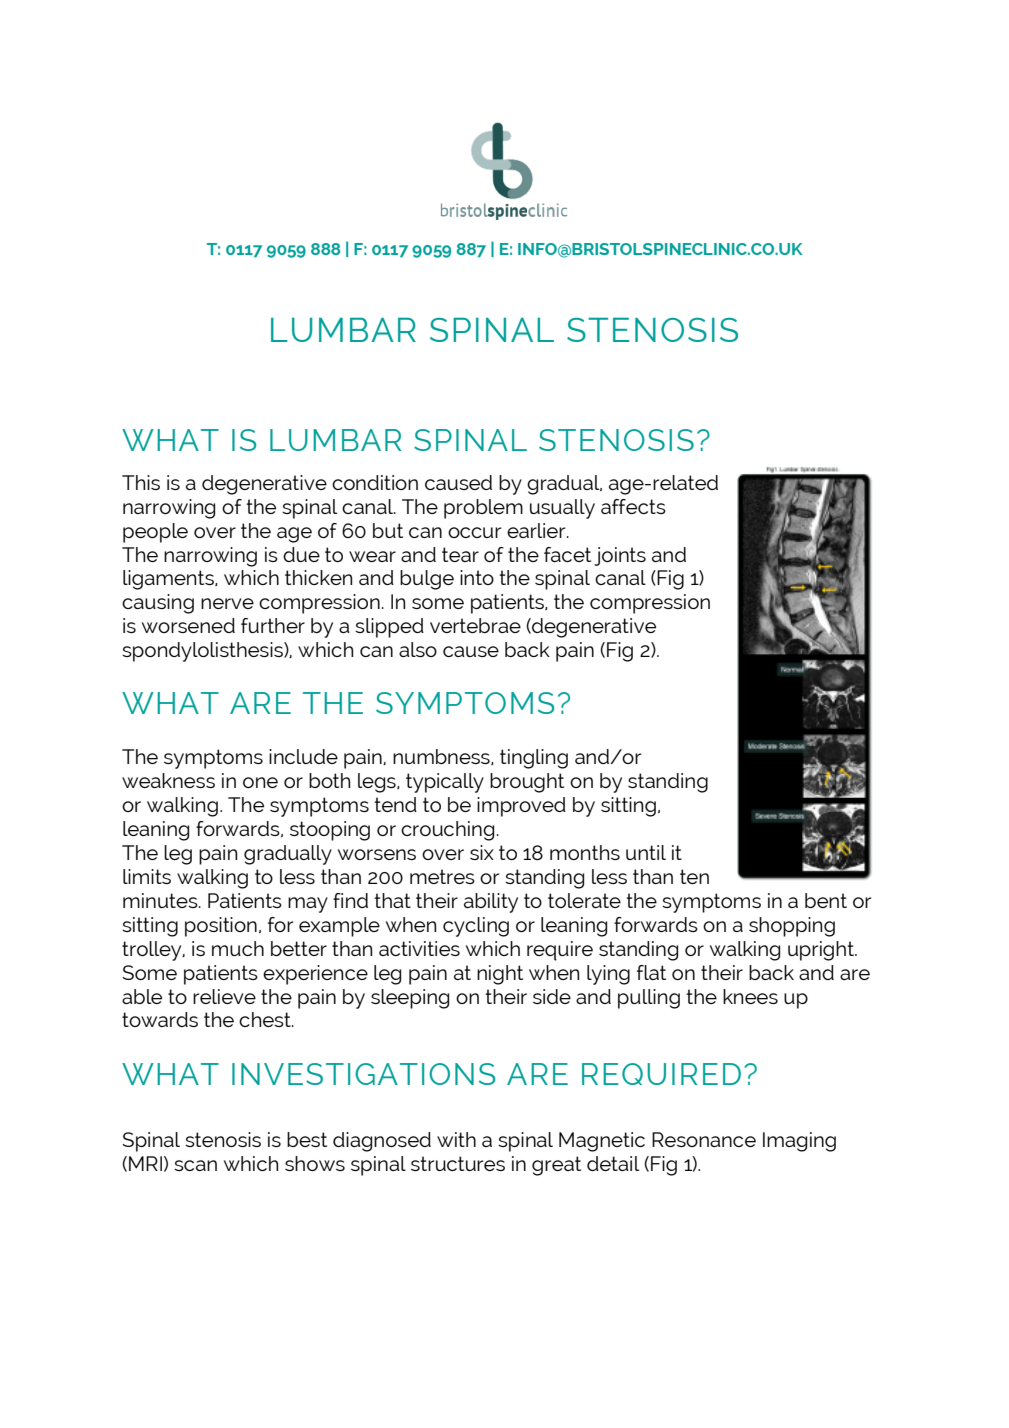 The width and height of the page is (1009, 1428). What do you see at coordinates (155, 533) in the page?
I see `people` at bounding box center [155, 533].
